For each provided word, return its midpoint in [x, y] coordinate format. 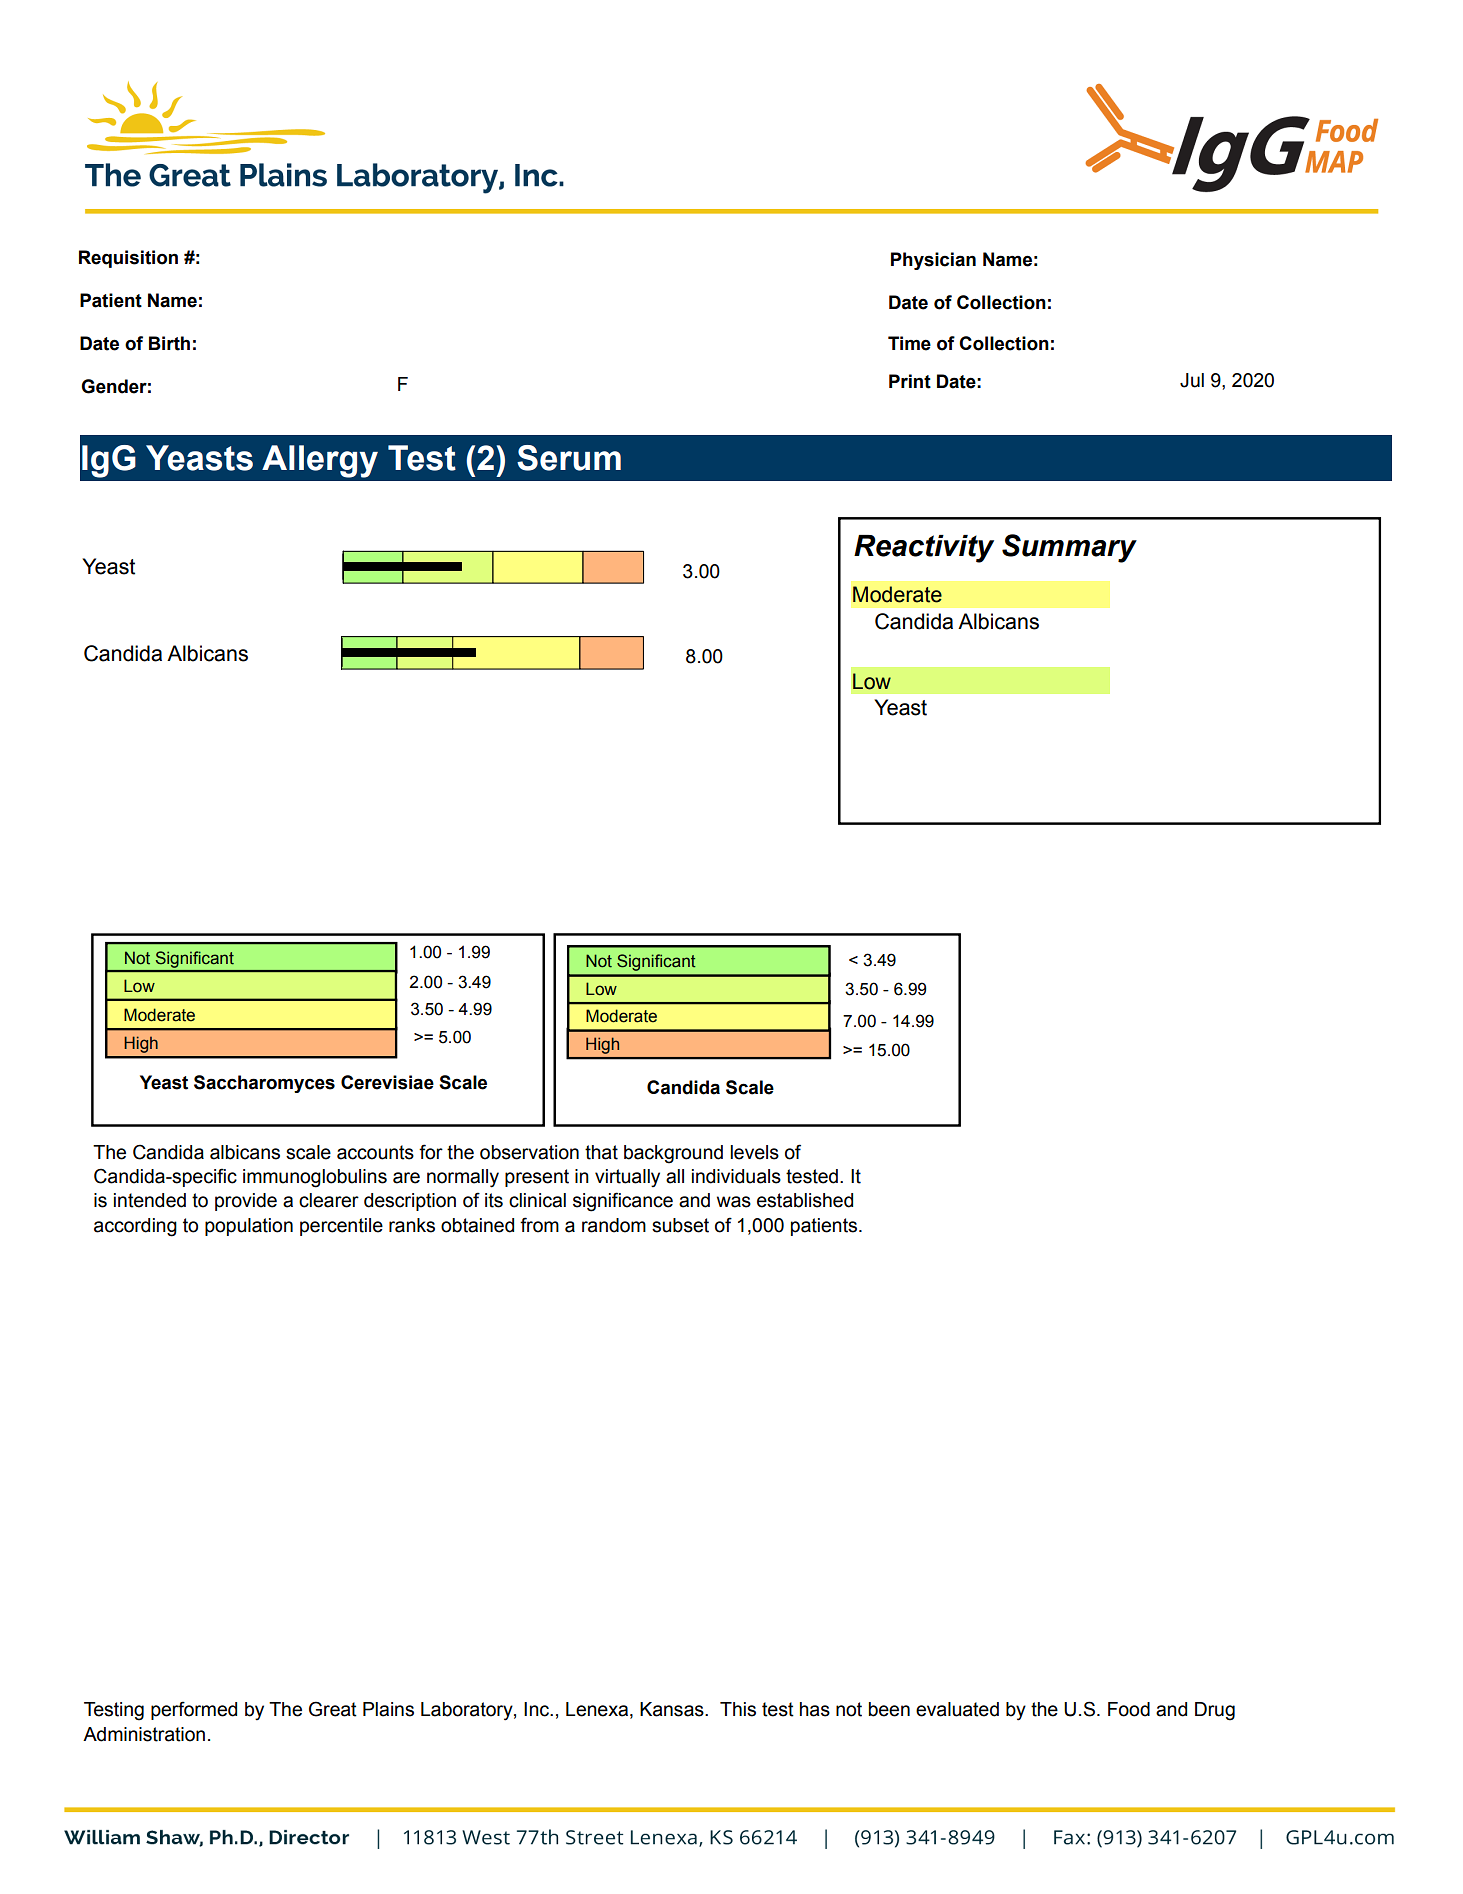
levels [754, 1152]
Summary [1069, 548]
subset [680, 1225]
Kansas [673, 1709]
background [673, 1154]
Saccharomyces [264, 1084]
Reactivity [924, 549]
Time [909, 343]
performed [194, 1710]
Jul [1192, 380]
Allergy [320, 461]
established [805, 1200]
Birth [169, 343]
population [249, 1227]
